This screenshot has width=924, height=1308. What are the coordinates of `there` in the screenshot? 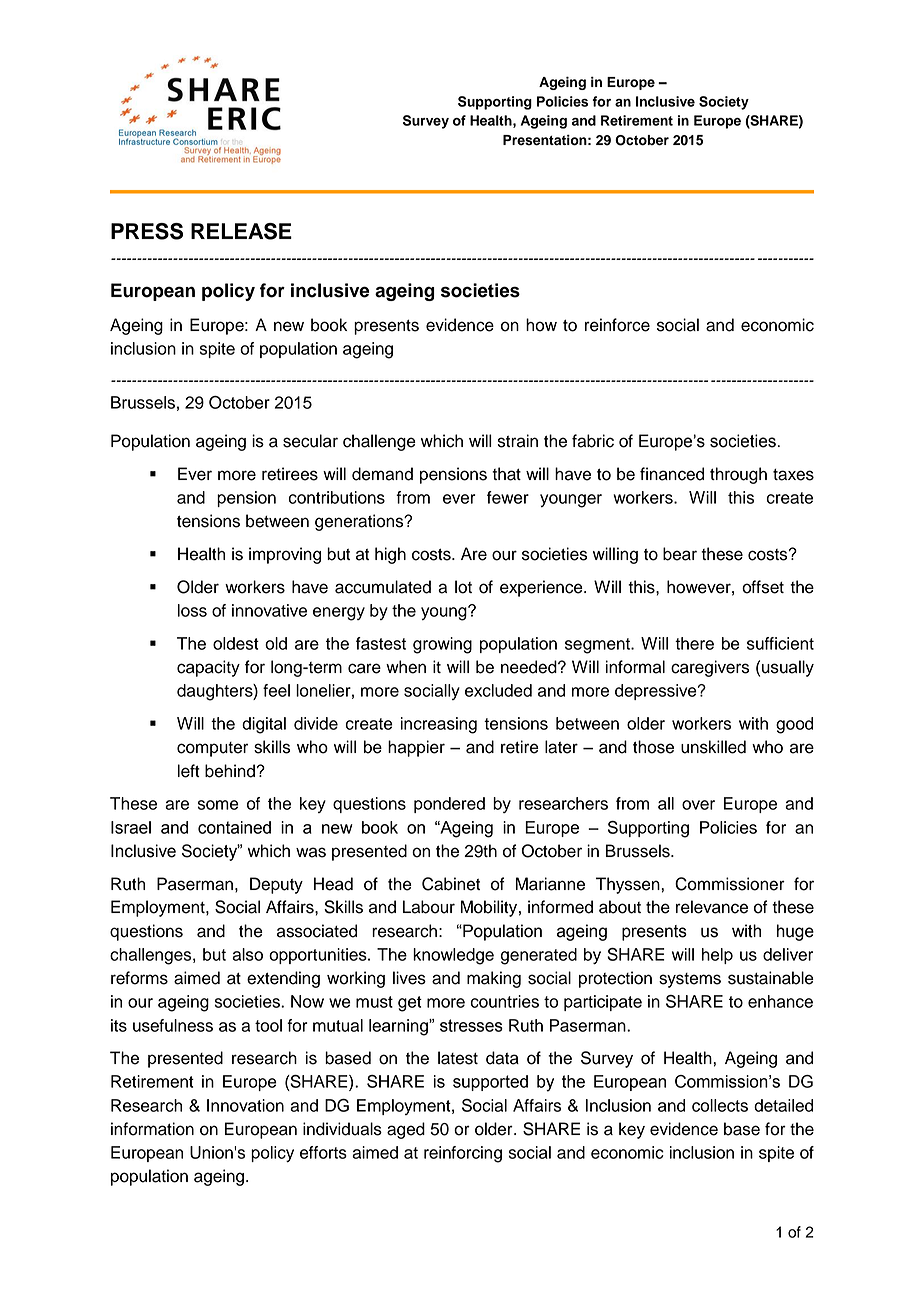 It's located at (694, 643).
